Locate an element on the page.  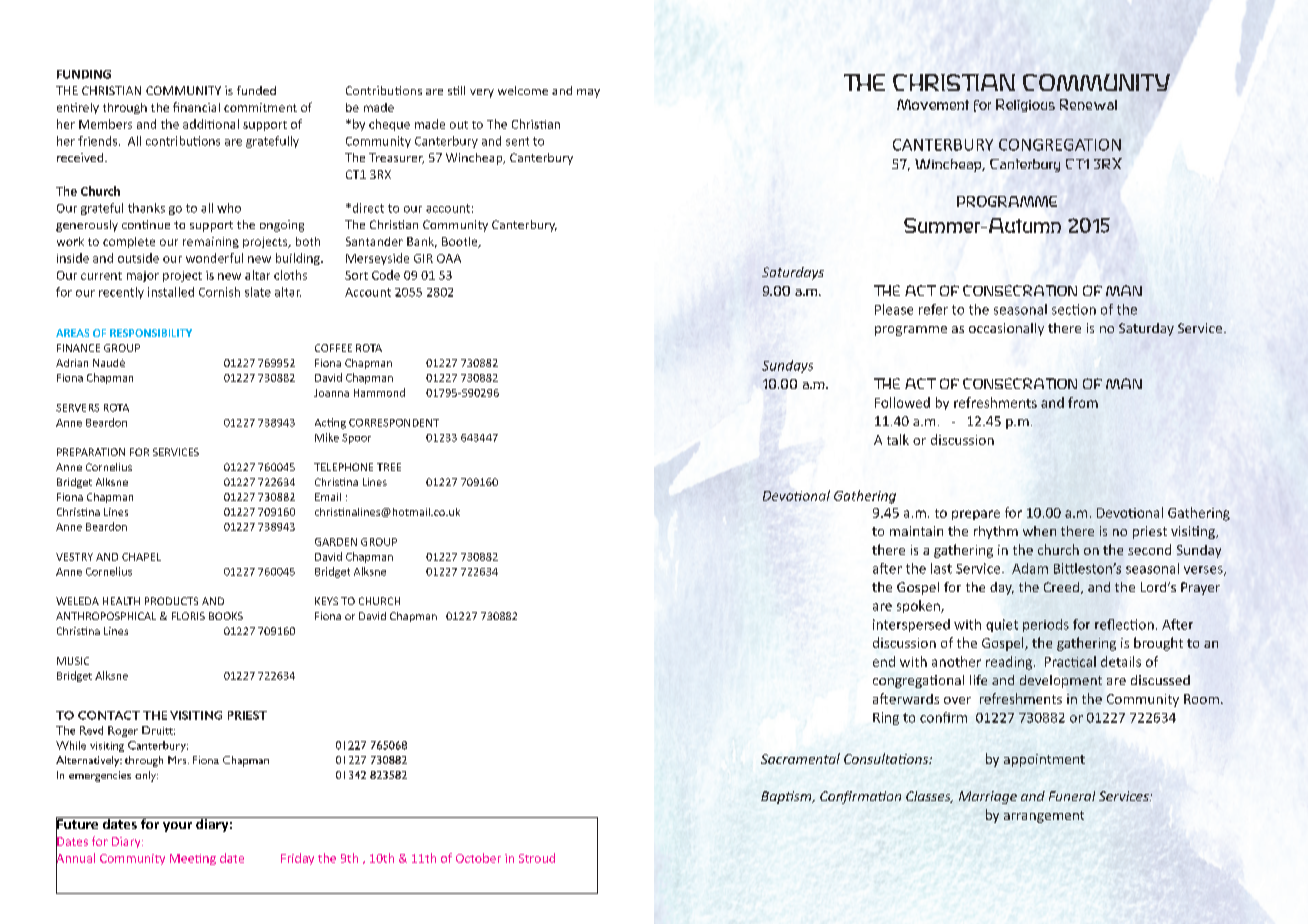
may is located at coordinates (588, 93).
